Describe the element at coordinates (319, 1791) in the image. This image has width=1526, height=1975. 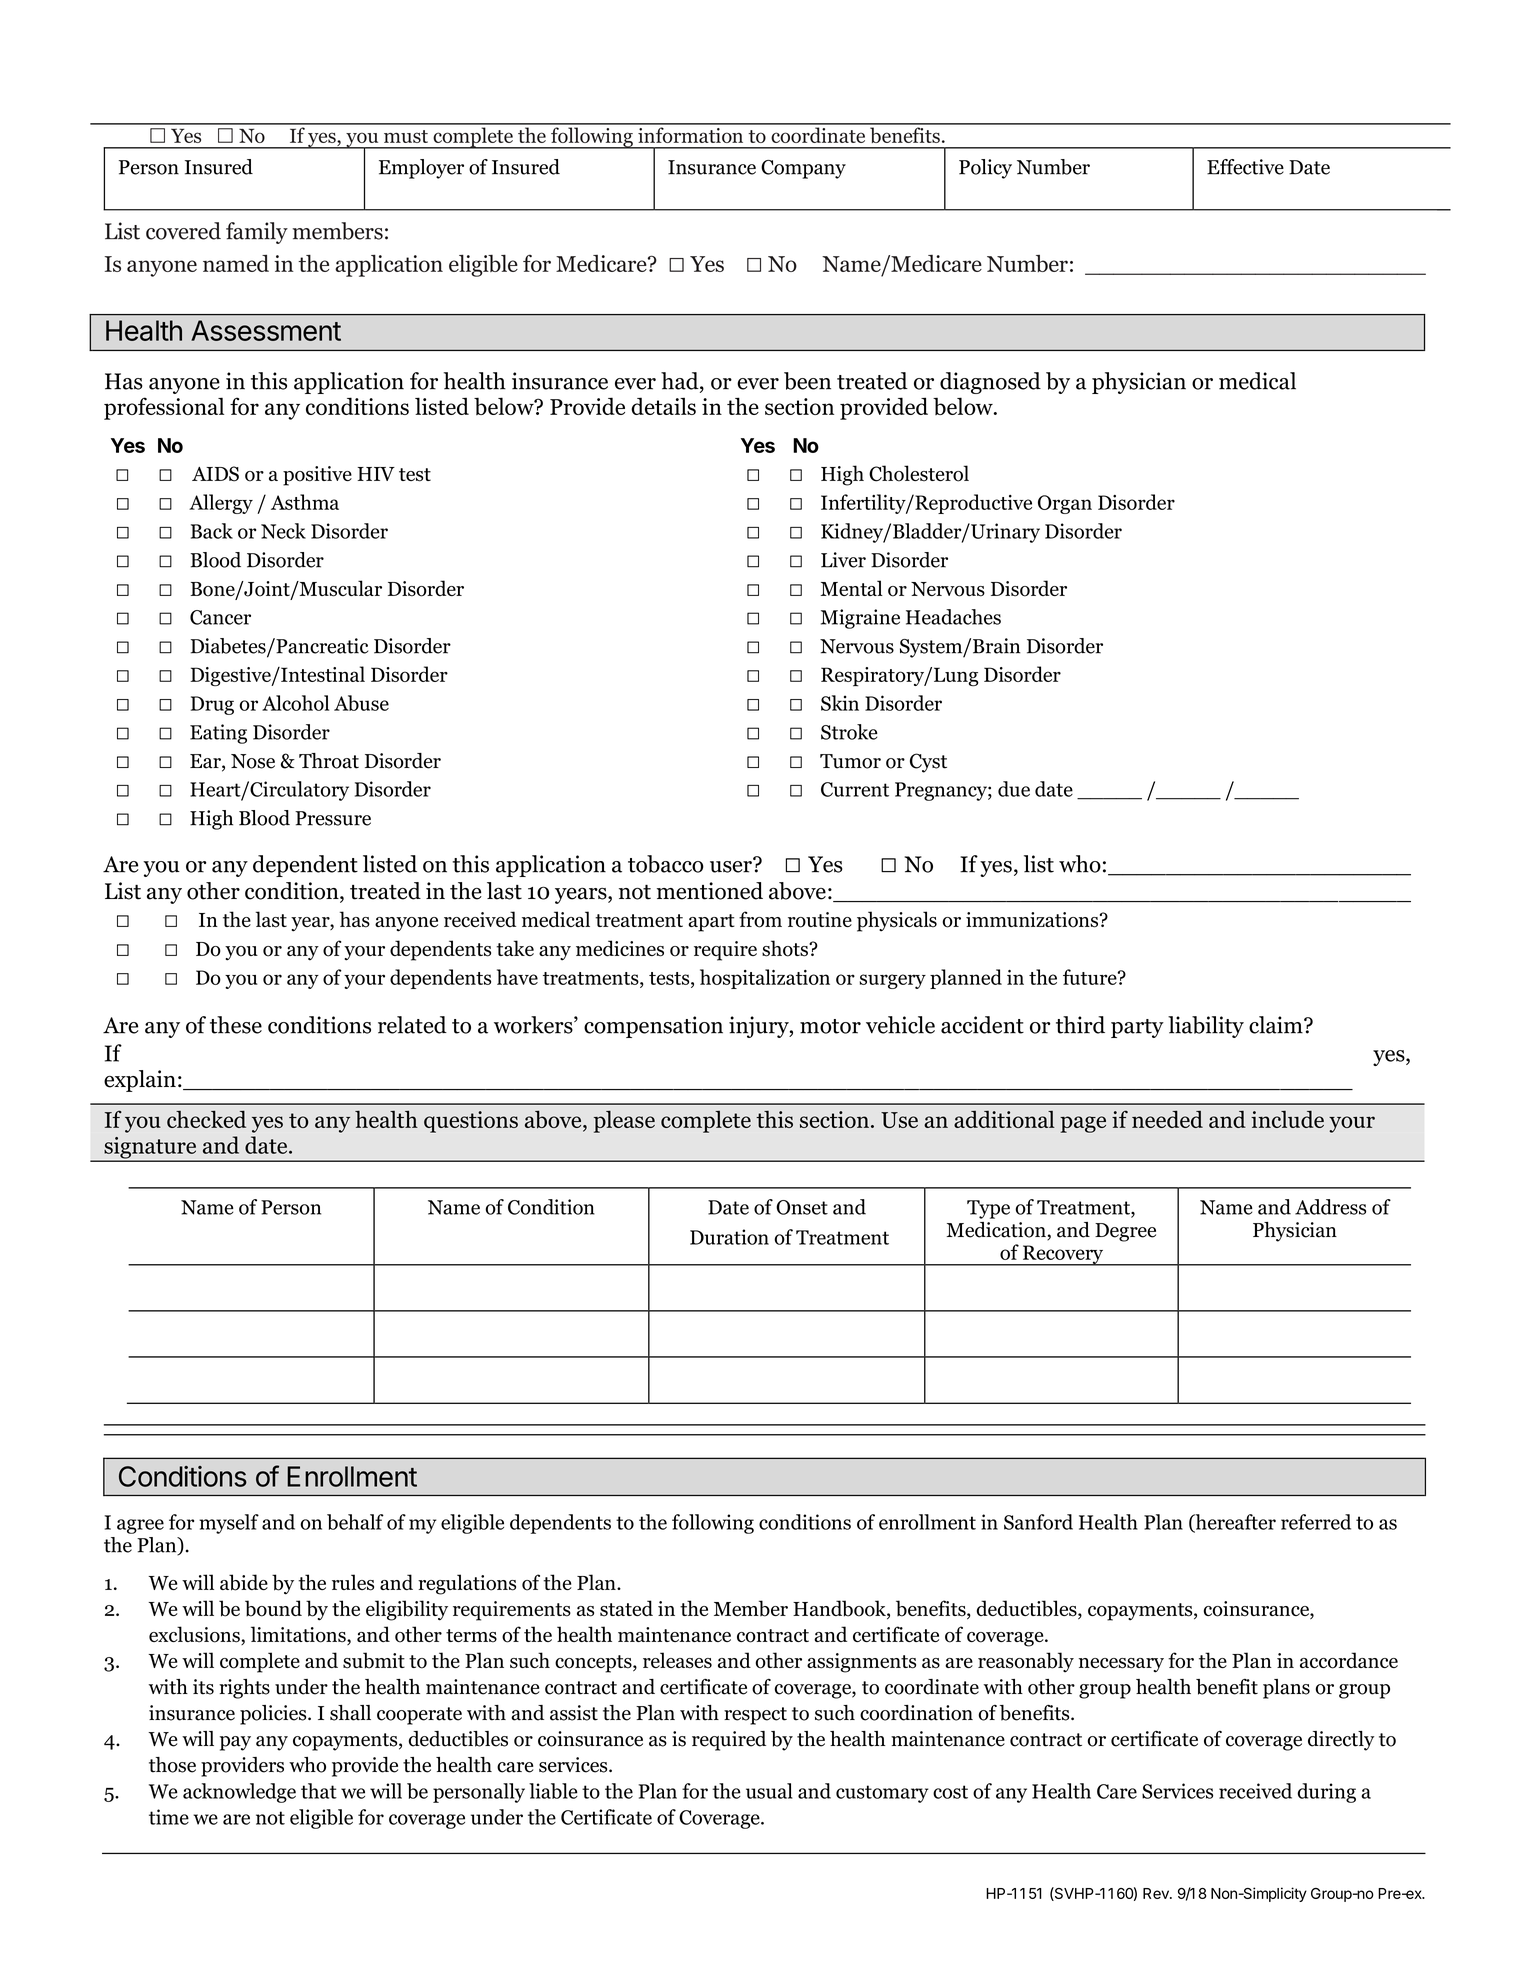
I see `that` at that location.
